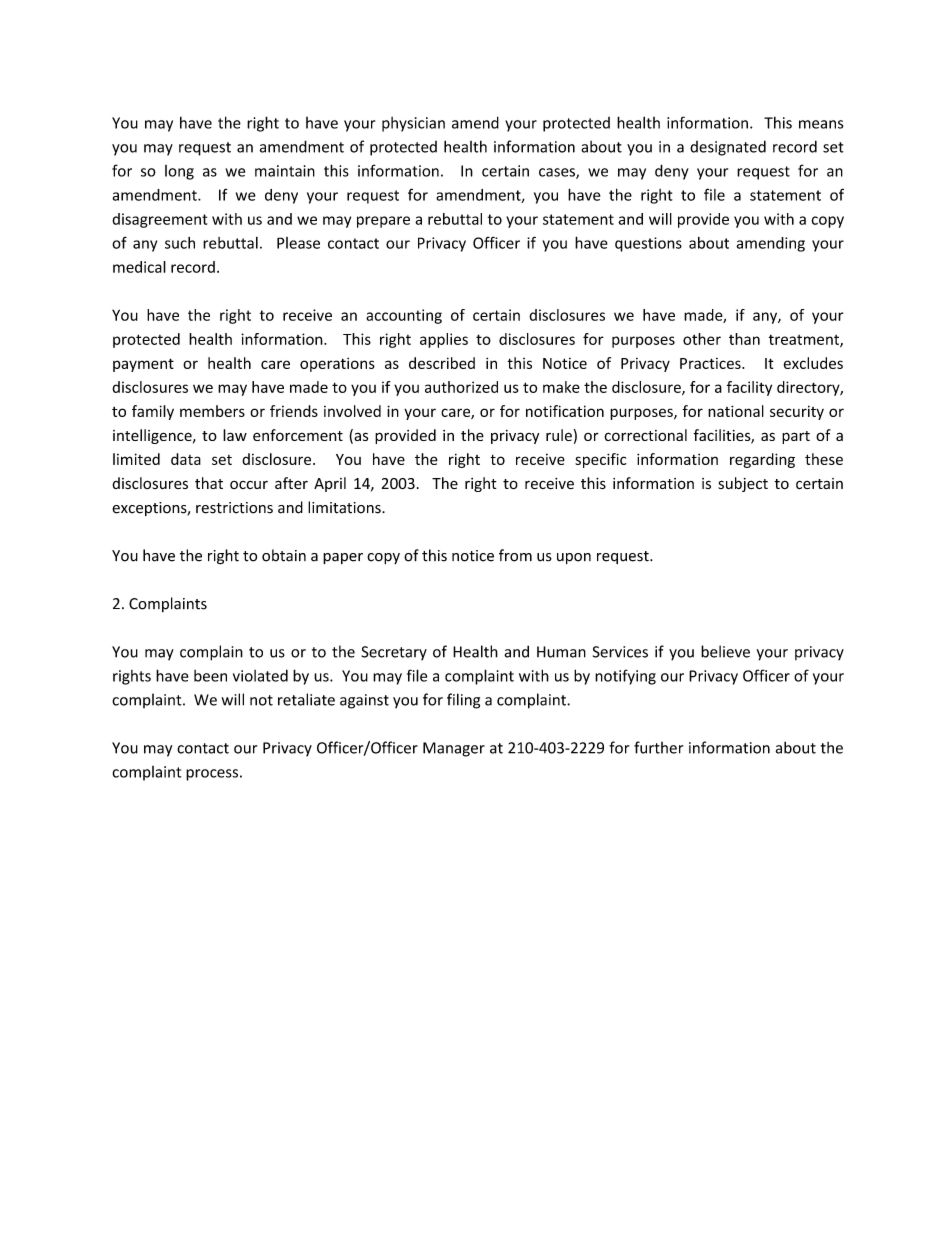  Describe the element at coordinates (306, 699) in the screenshot. I see `retaliate` at that location.
